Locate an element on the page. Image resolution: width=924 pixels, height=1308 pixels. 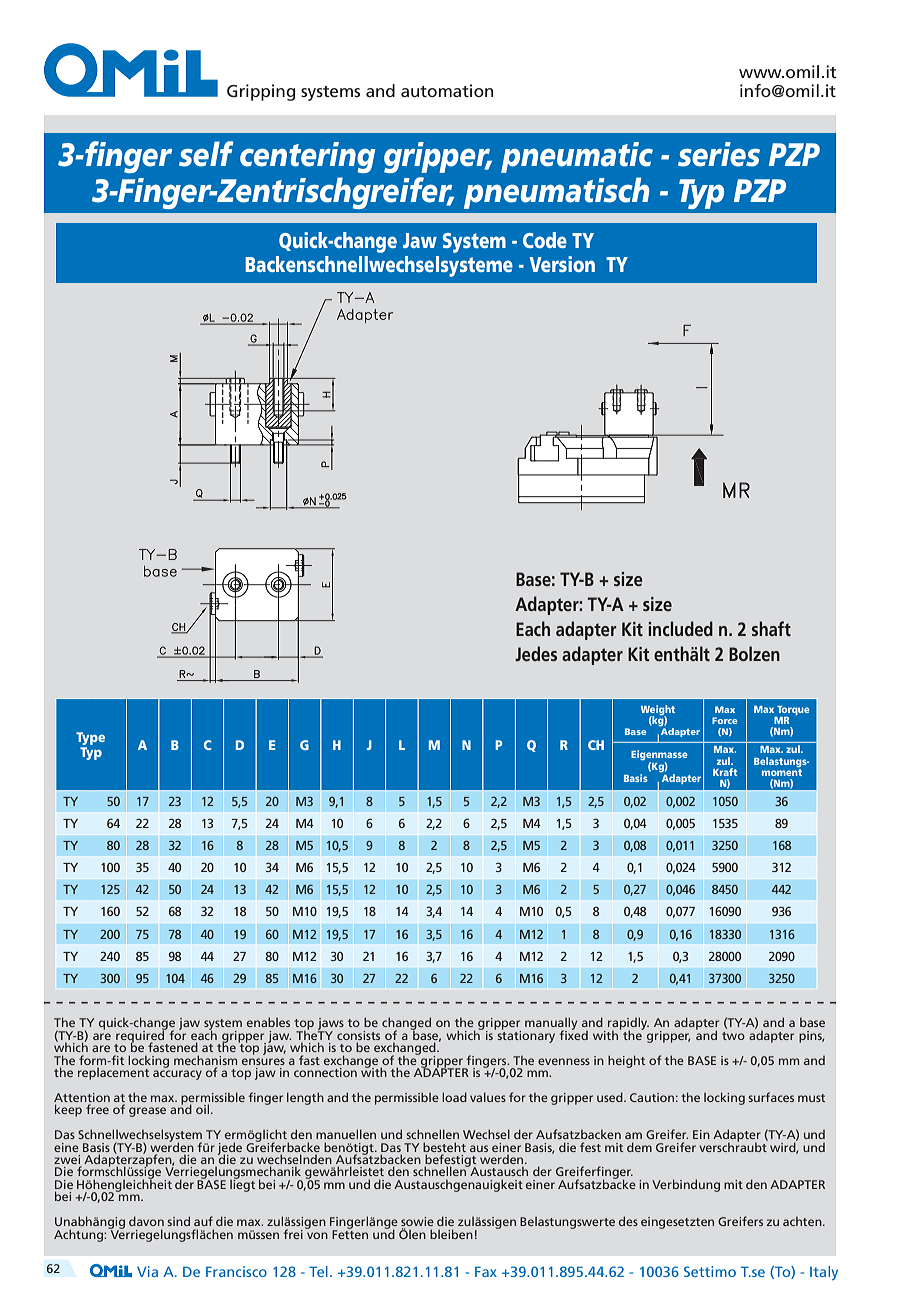
load is located at coordinates (454, 1097).
